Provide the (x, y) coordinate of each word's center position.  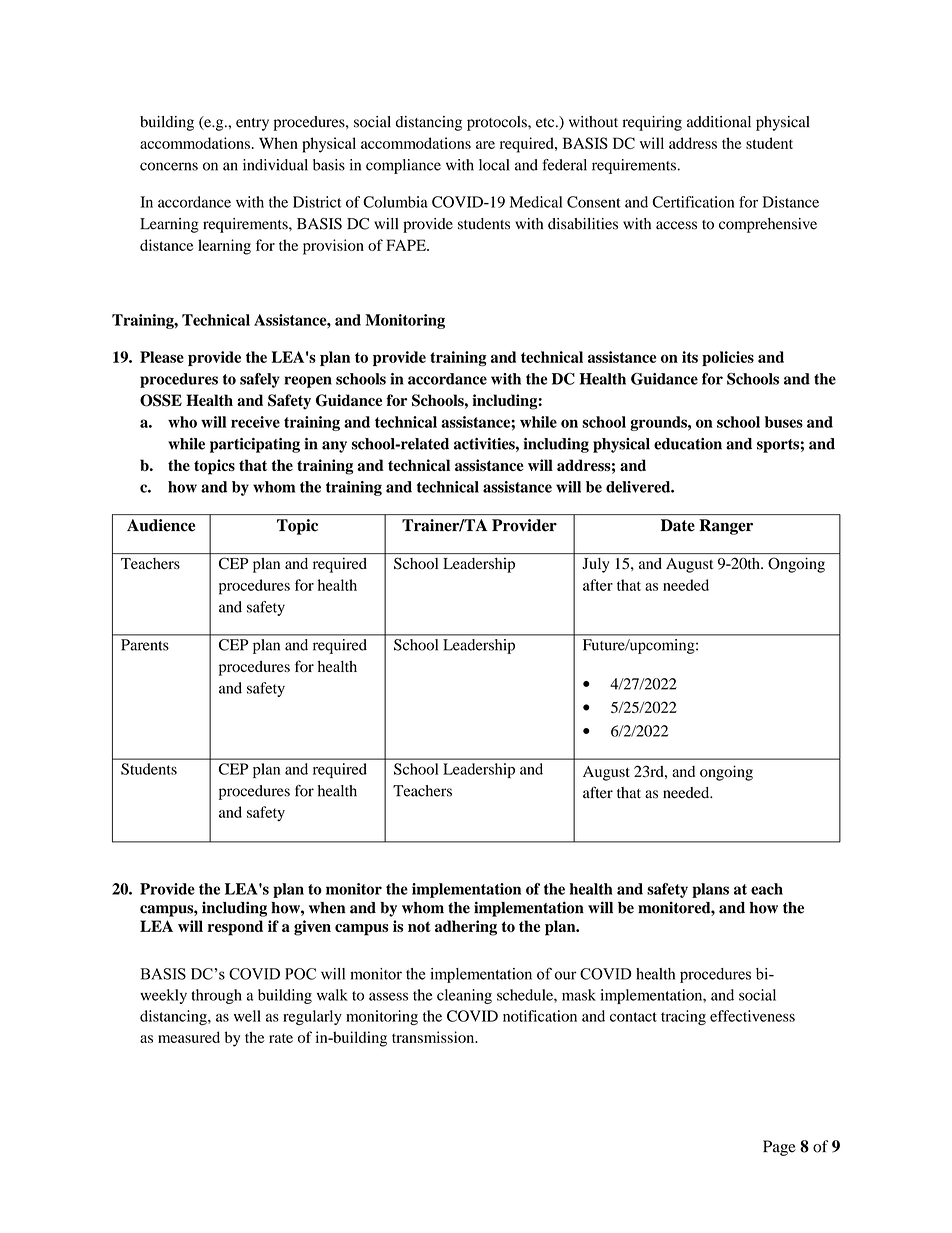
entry (252, 124)
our (566, 975)
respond (235, 928)
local (494, 165)
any (334, 447)
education (688, 444)
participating (255, 445)
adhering (466, 928)
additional (719, 122)
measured (189, 1037)
